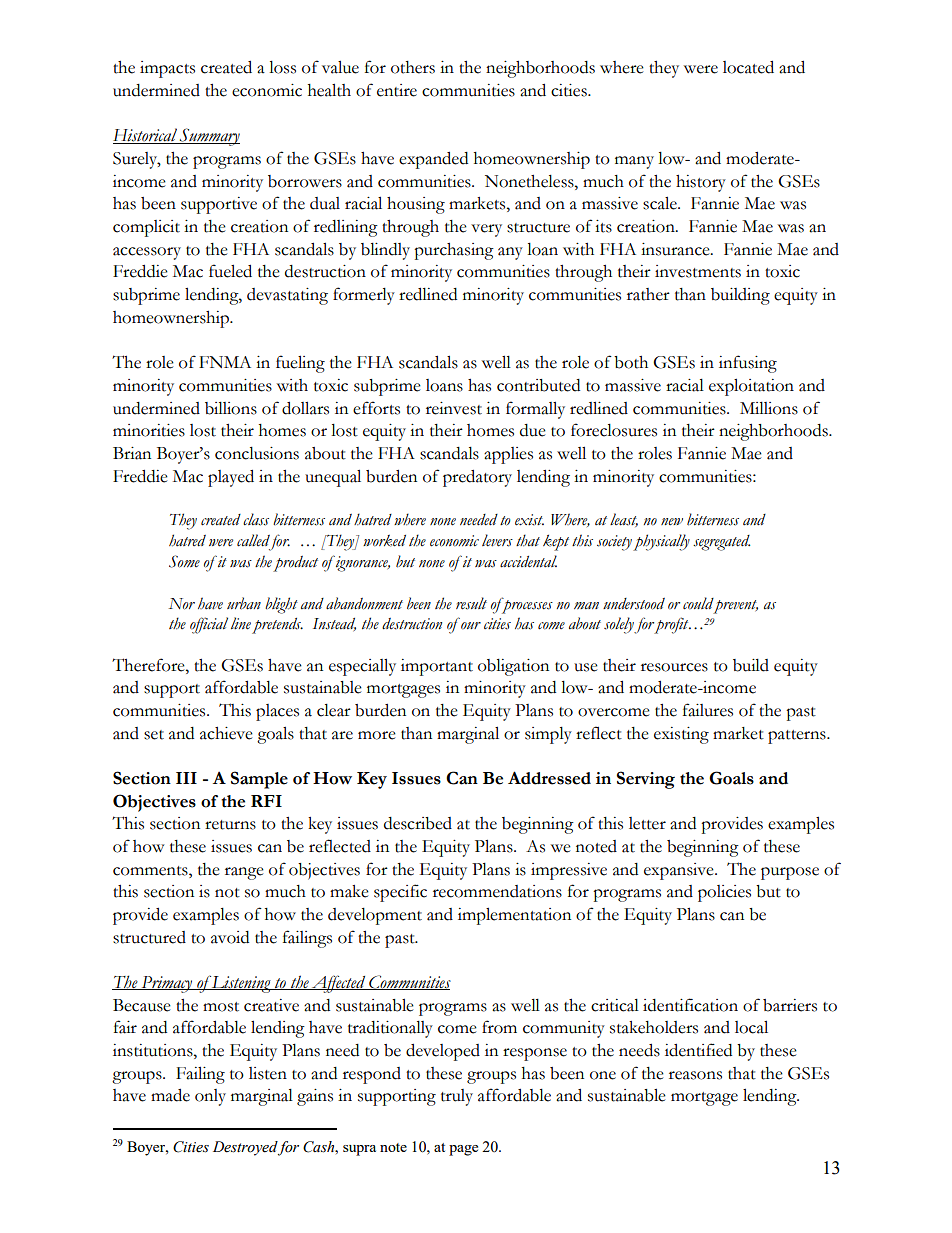 The width and height of the document is (952, 1233). I want to click on prevent, so click(735, 606).
